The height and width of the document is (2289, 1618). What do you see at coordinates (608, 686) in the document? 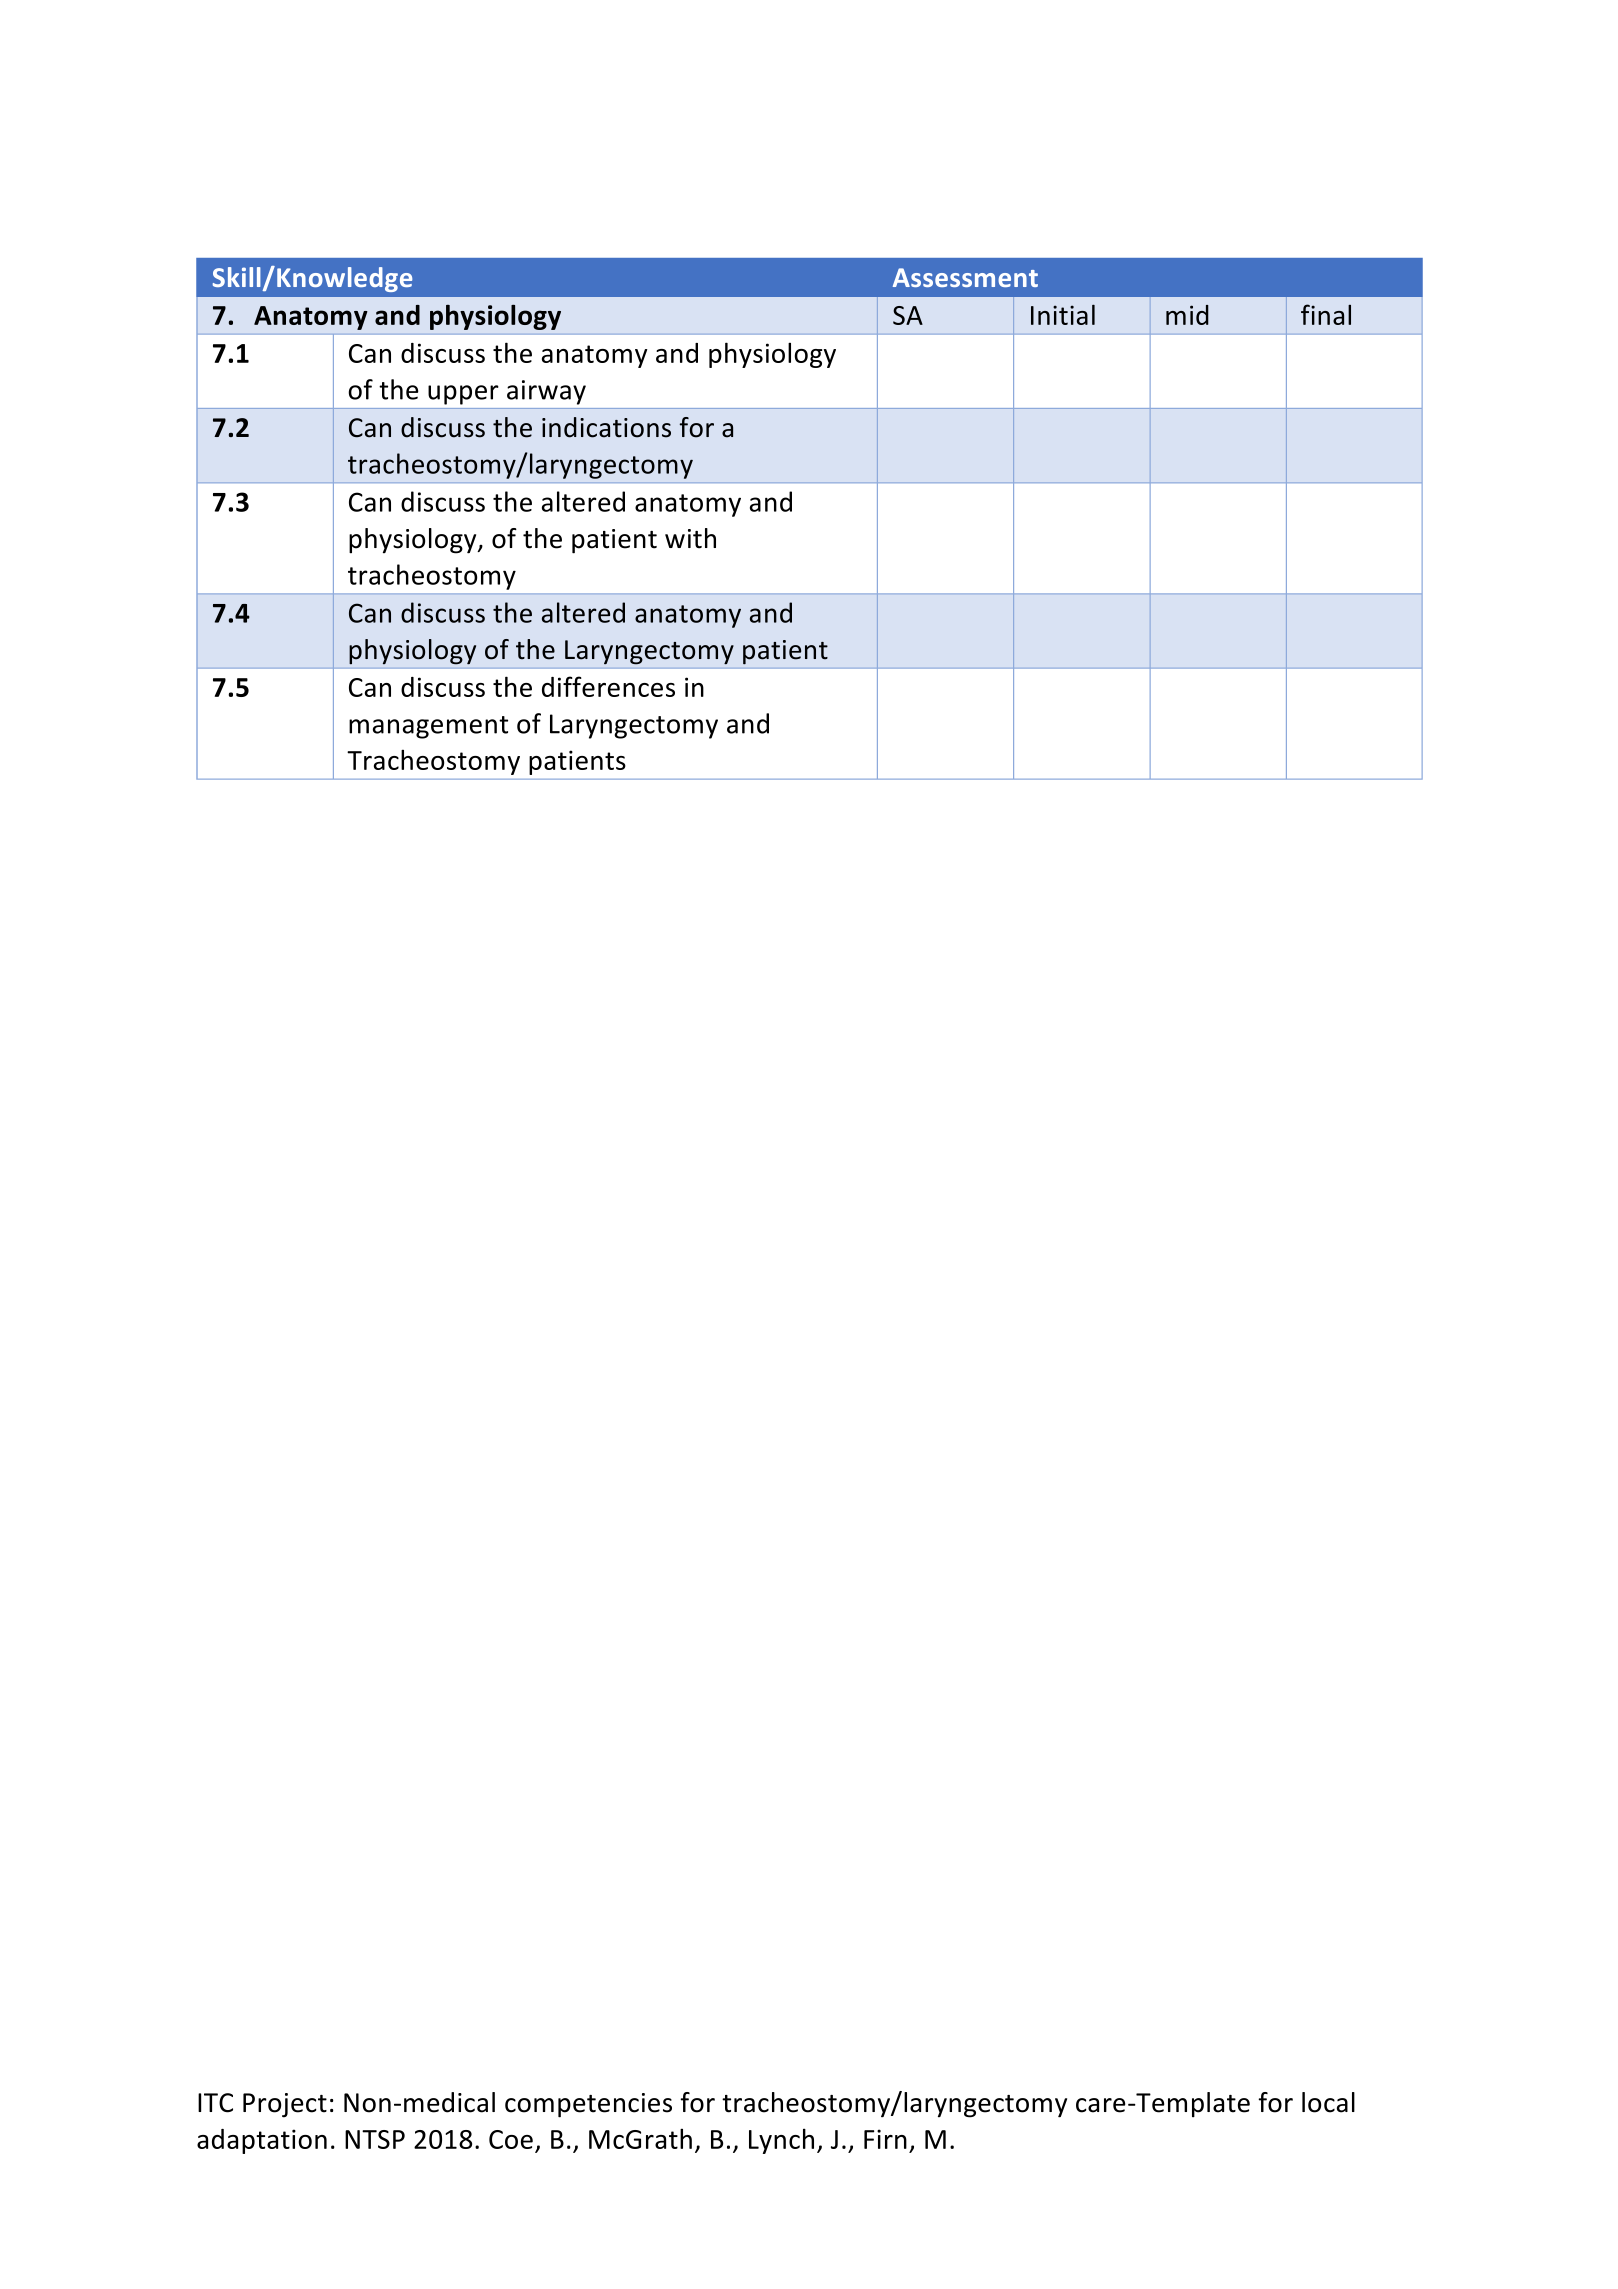
I see `differences` at bounding box center [608, 686].
